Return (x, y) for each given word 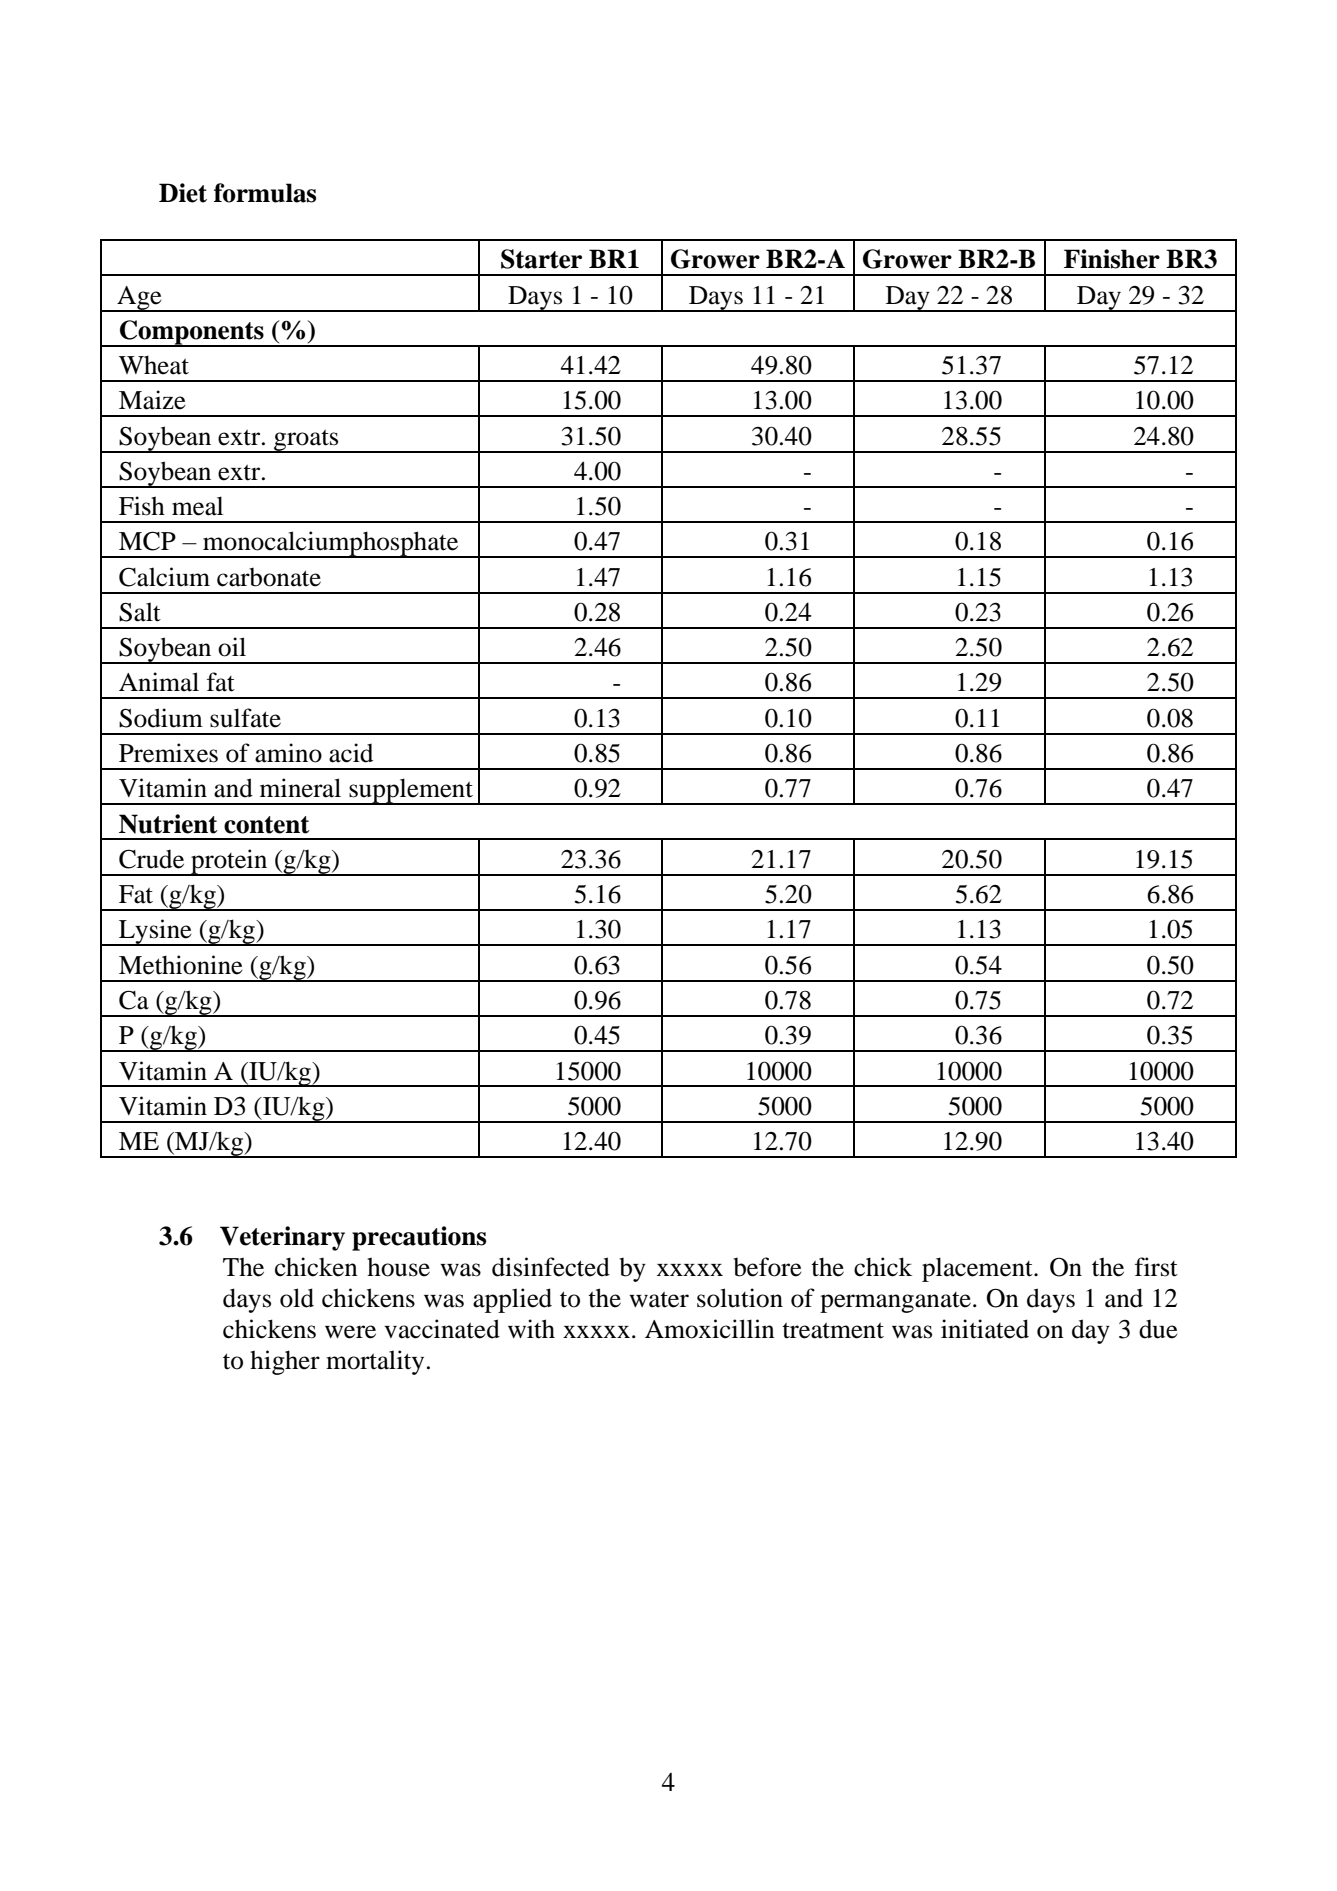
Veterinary (282, 1238)
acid (351, 753)
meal (197, 506)
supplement (411, 791)
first (1156, 1267)
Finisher (1112, 259)
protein (229, 862)
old (297, 1298)
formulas (265, 193)
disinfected (551, 1267)
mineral (300, 788)
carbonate (269, 577)
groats (306, 441)
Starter (541, 259)
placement (978, 1269)
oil (232, 647)
